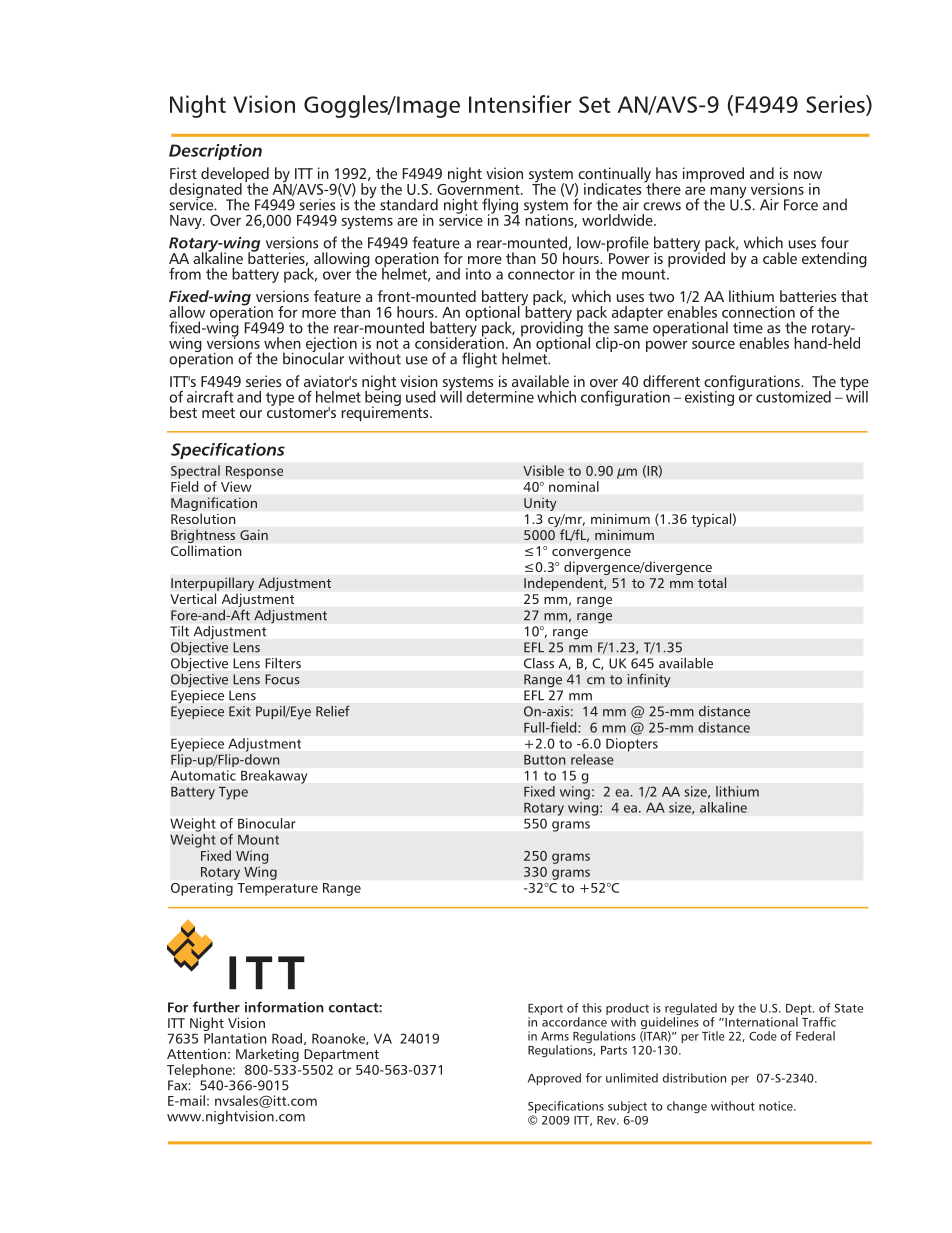 This screenshot has height=1233, width=952. Describe the element at coordinates (520, 104) in the screenshot. I see `Intensifier` at that location.
